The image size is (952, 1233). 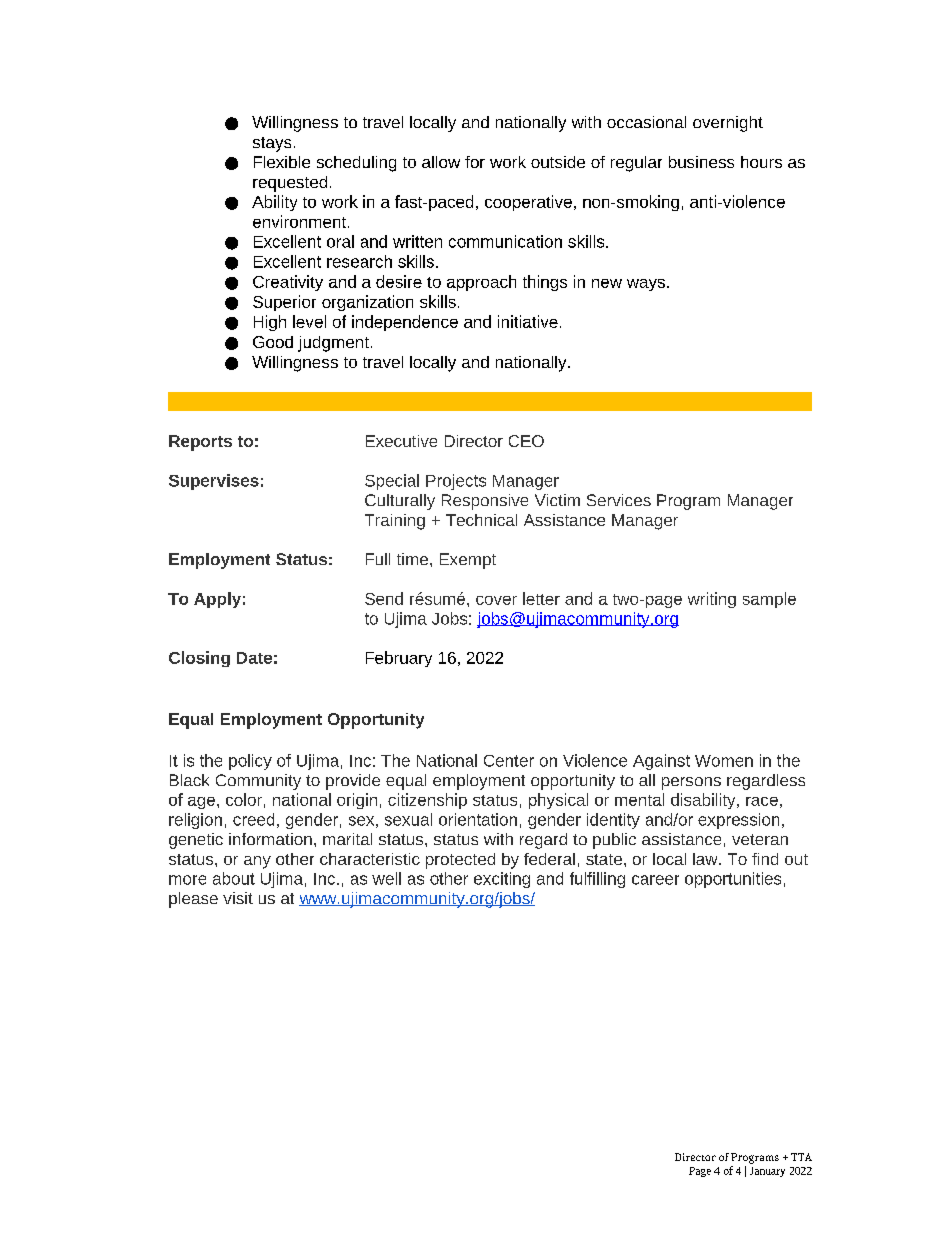 What do you see at coordinates (526, 441) in the document?
I see `CEO` at bounding box center [526, 441].
